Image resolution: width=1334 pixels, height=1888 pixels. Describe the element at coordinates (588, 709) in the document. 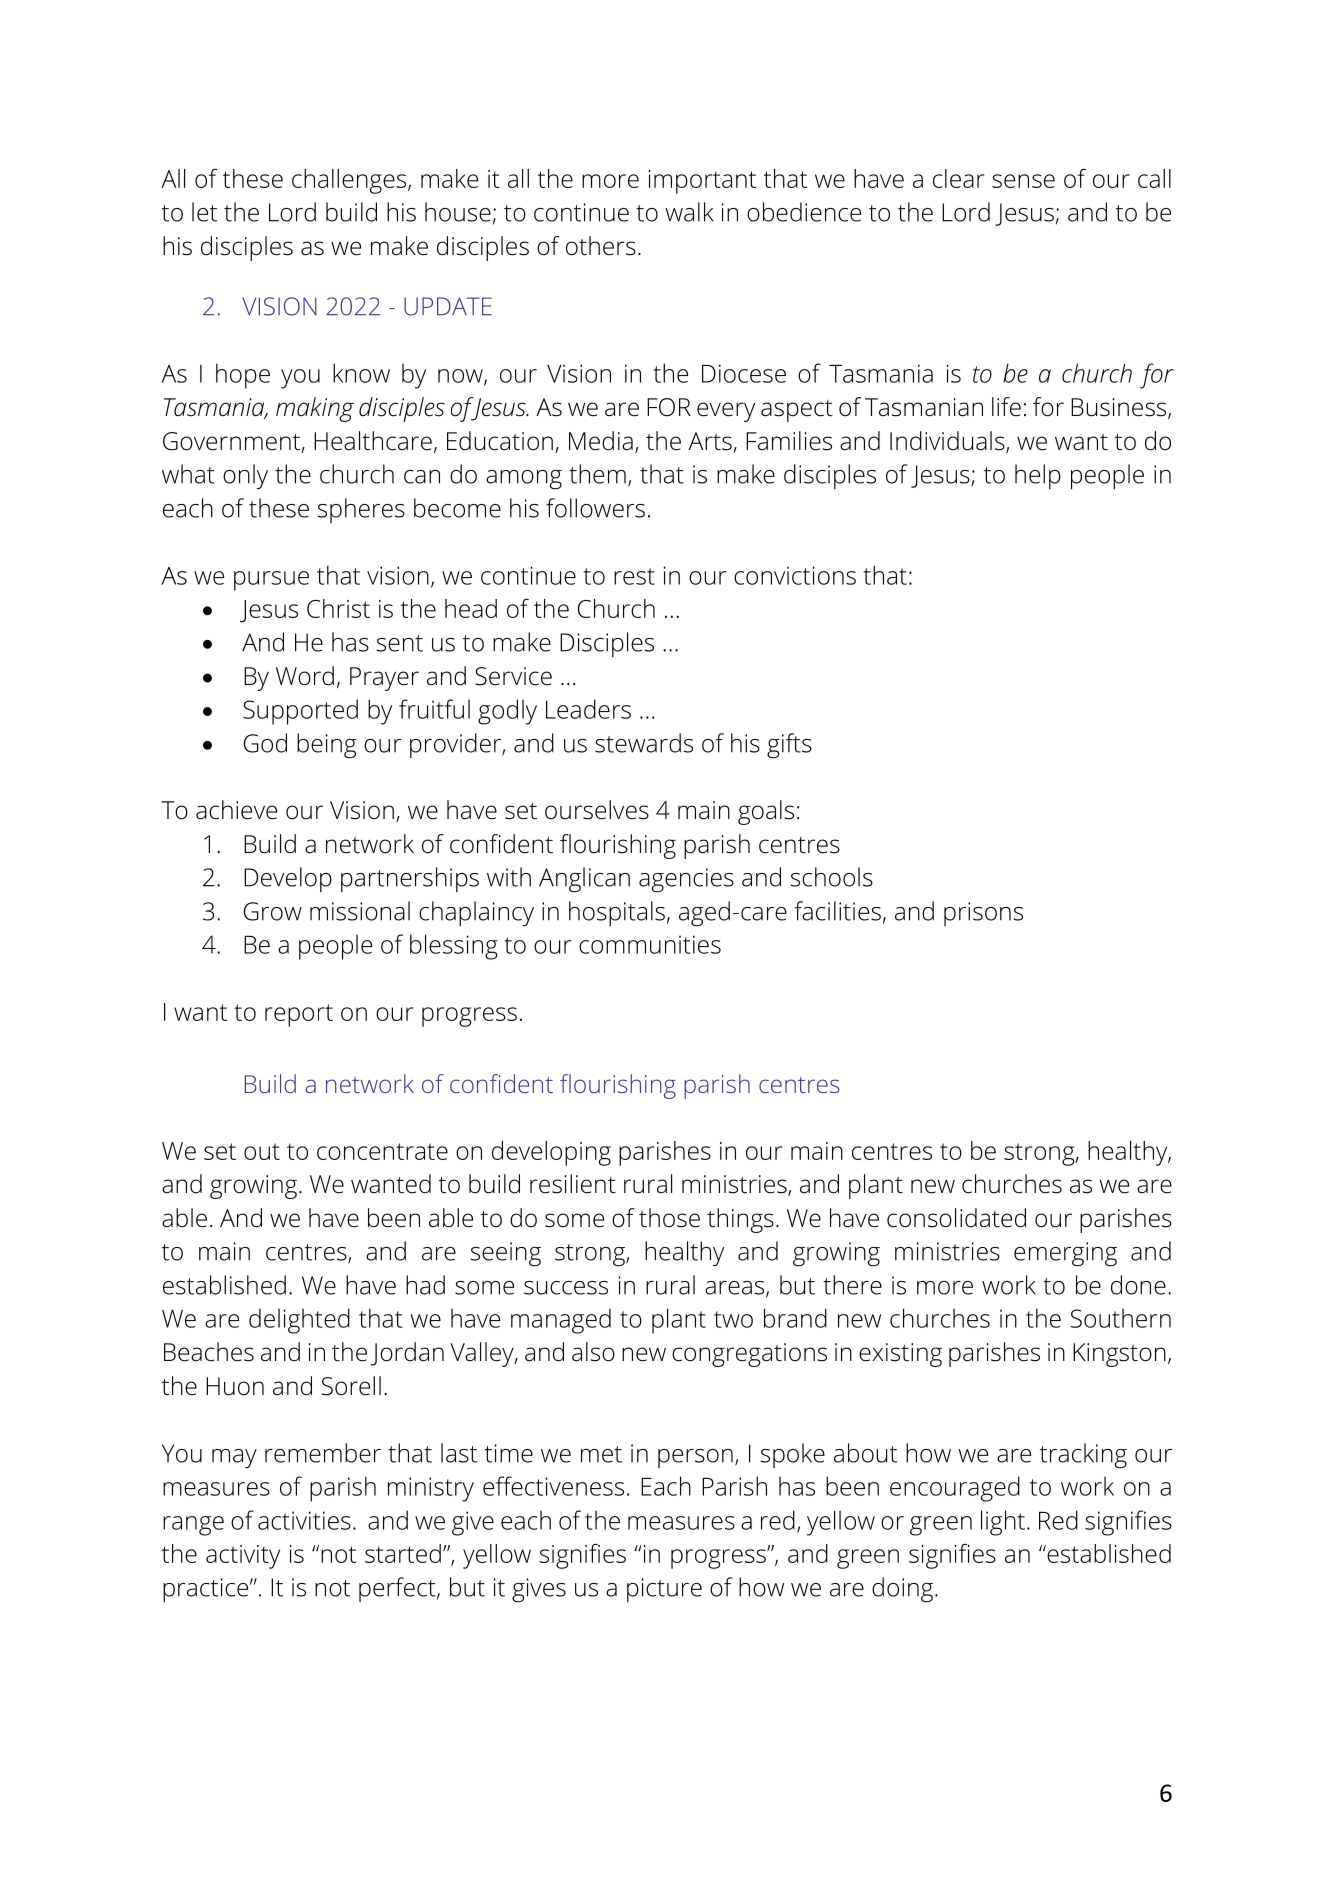

I see `Leaders` at that location.
